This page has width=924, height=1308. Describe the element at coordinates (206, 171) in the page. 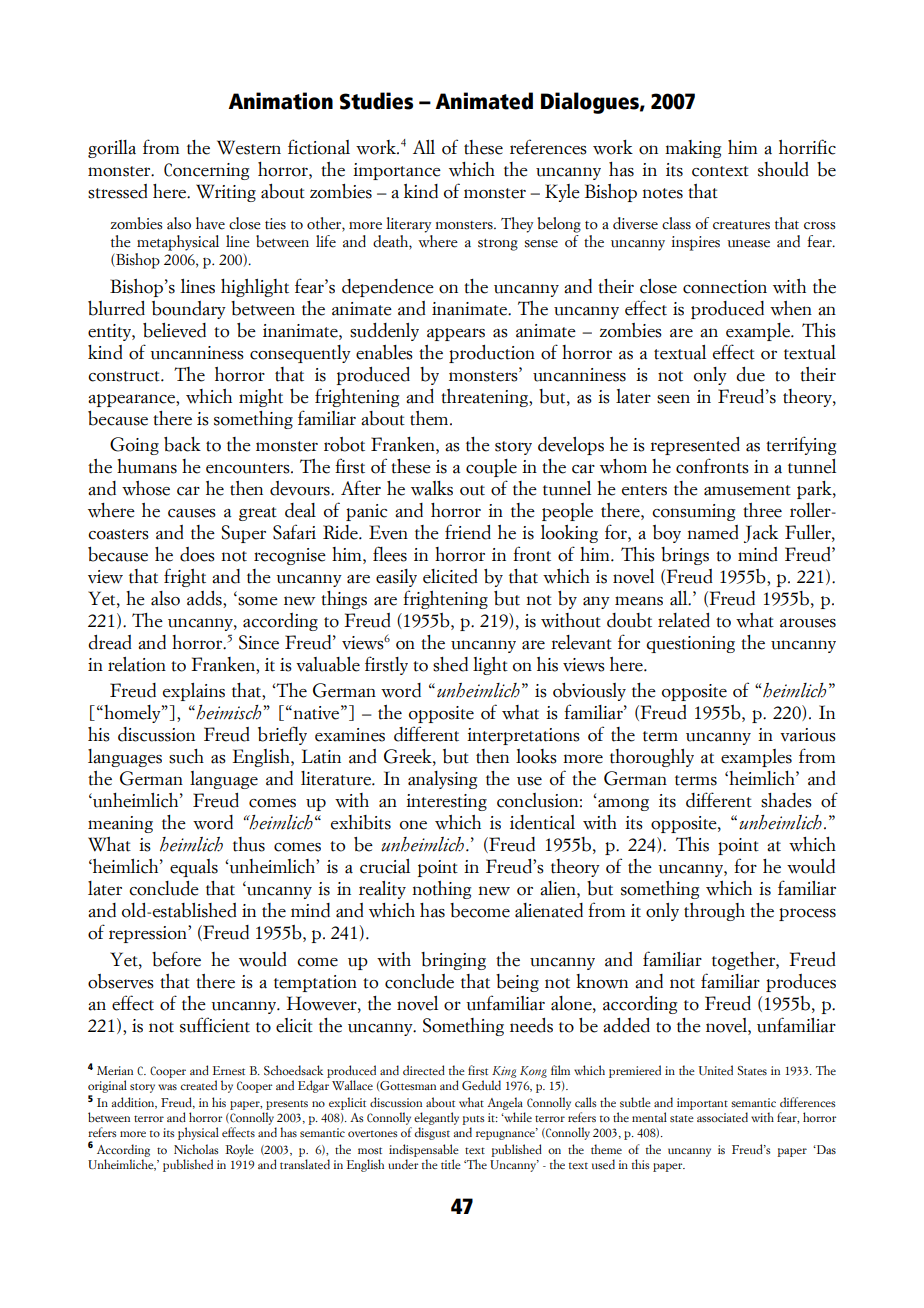

I see `Concerning` at that location.
